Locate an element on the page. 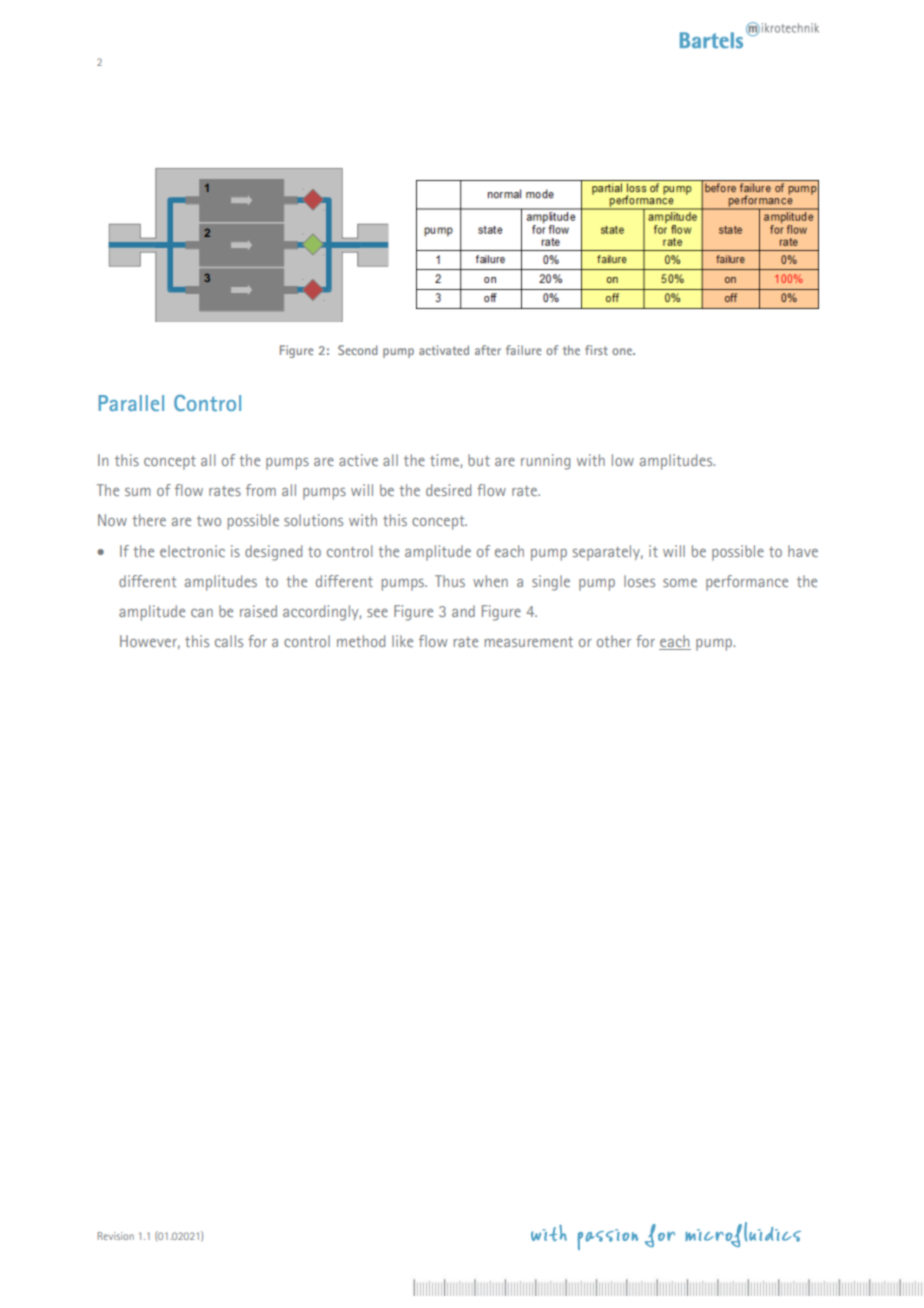  like is located at coordinates (402, 641).
